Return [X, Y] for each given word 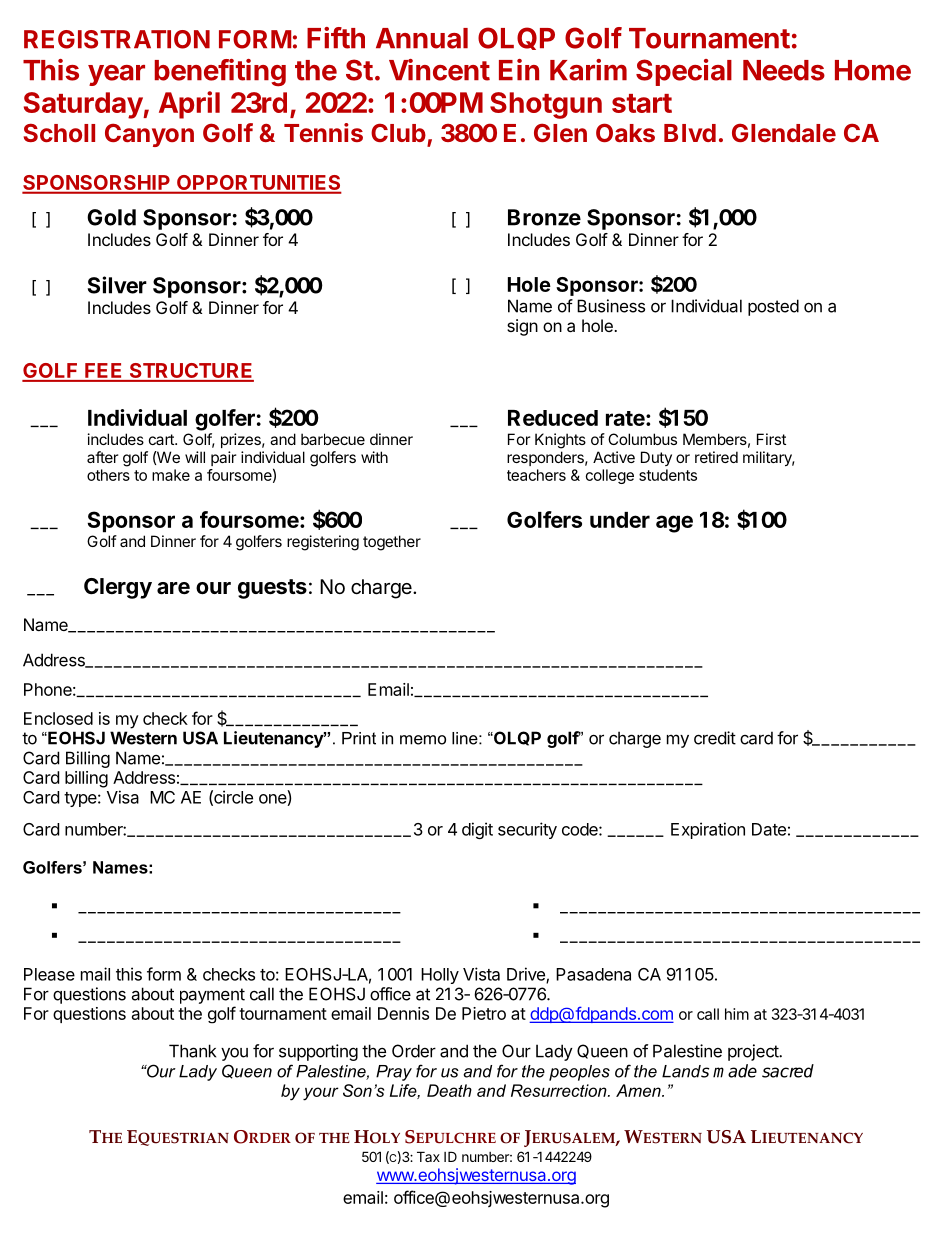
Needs [784, 70]
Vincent [439, 70]
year [116, 75]
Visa [123, 797]
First [771, 439]
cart [162, 439]
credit [715, 738]
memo [423, 740]
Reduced [553, 418]
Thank [192, 1051]
